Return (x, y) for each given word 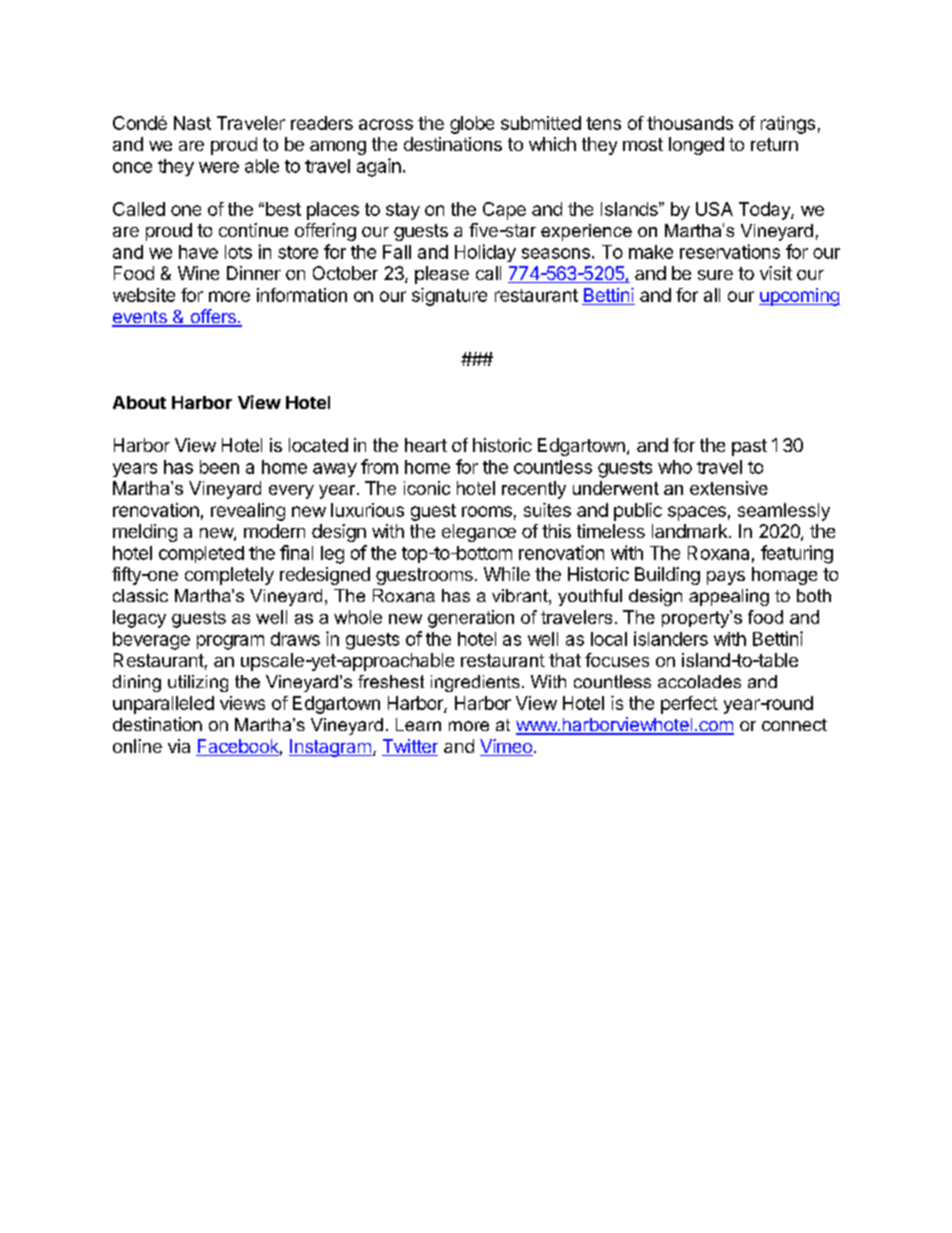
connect (794, 725)
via (179, 746)
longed (696, 146)
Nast (192, 123)
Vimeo (506, 747)
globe (472, 125)
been (219, 467)
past (749, 447)
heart (426, 445)
